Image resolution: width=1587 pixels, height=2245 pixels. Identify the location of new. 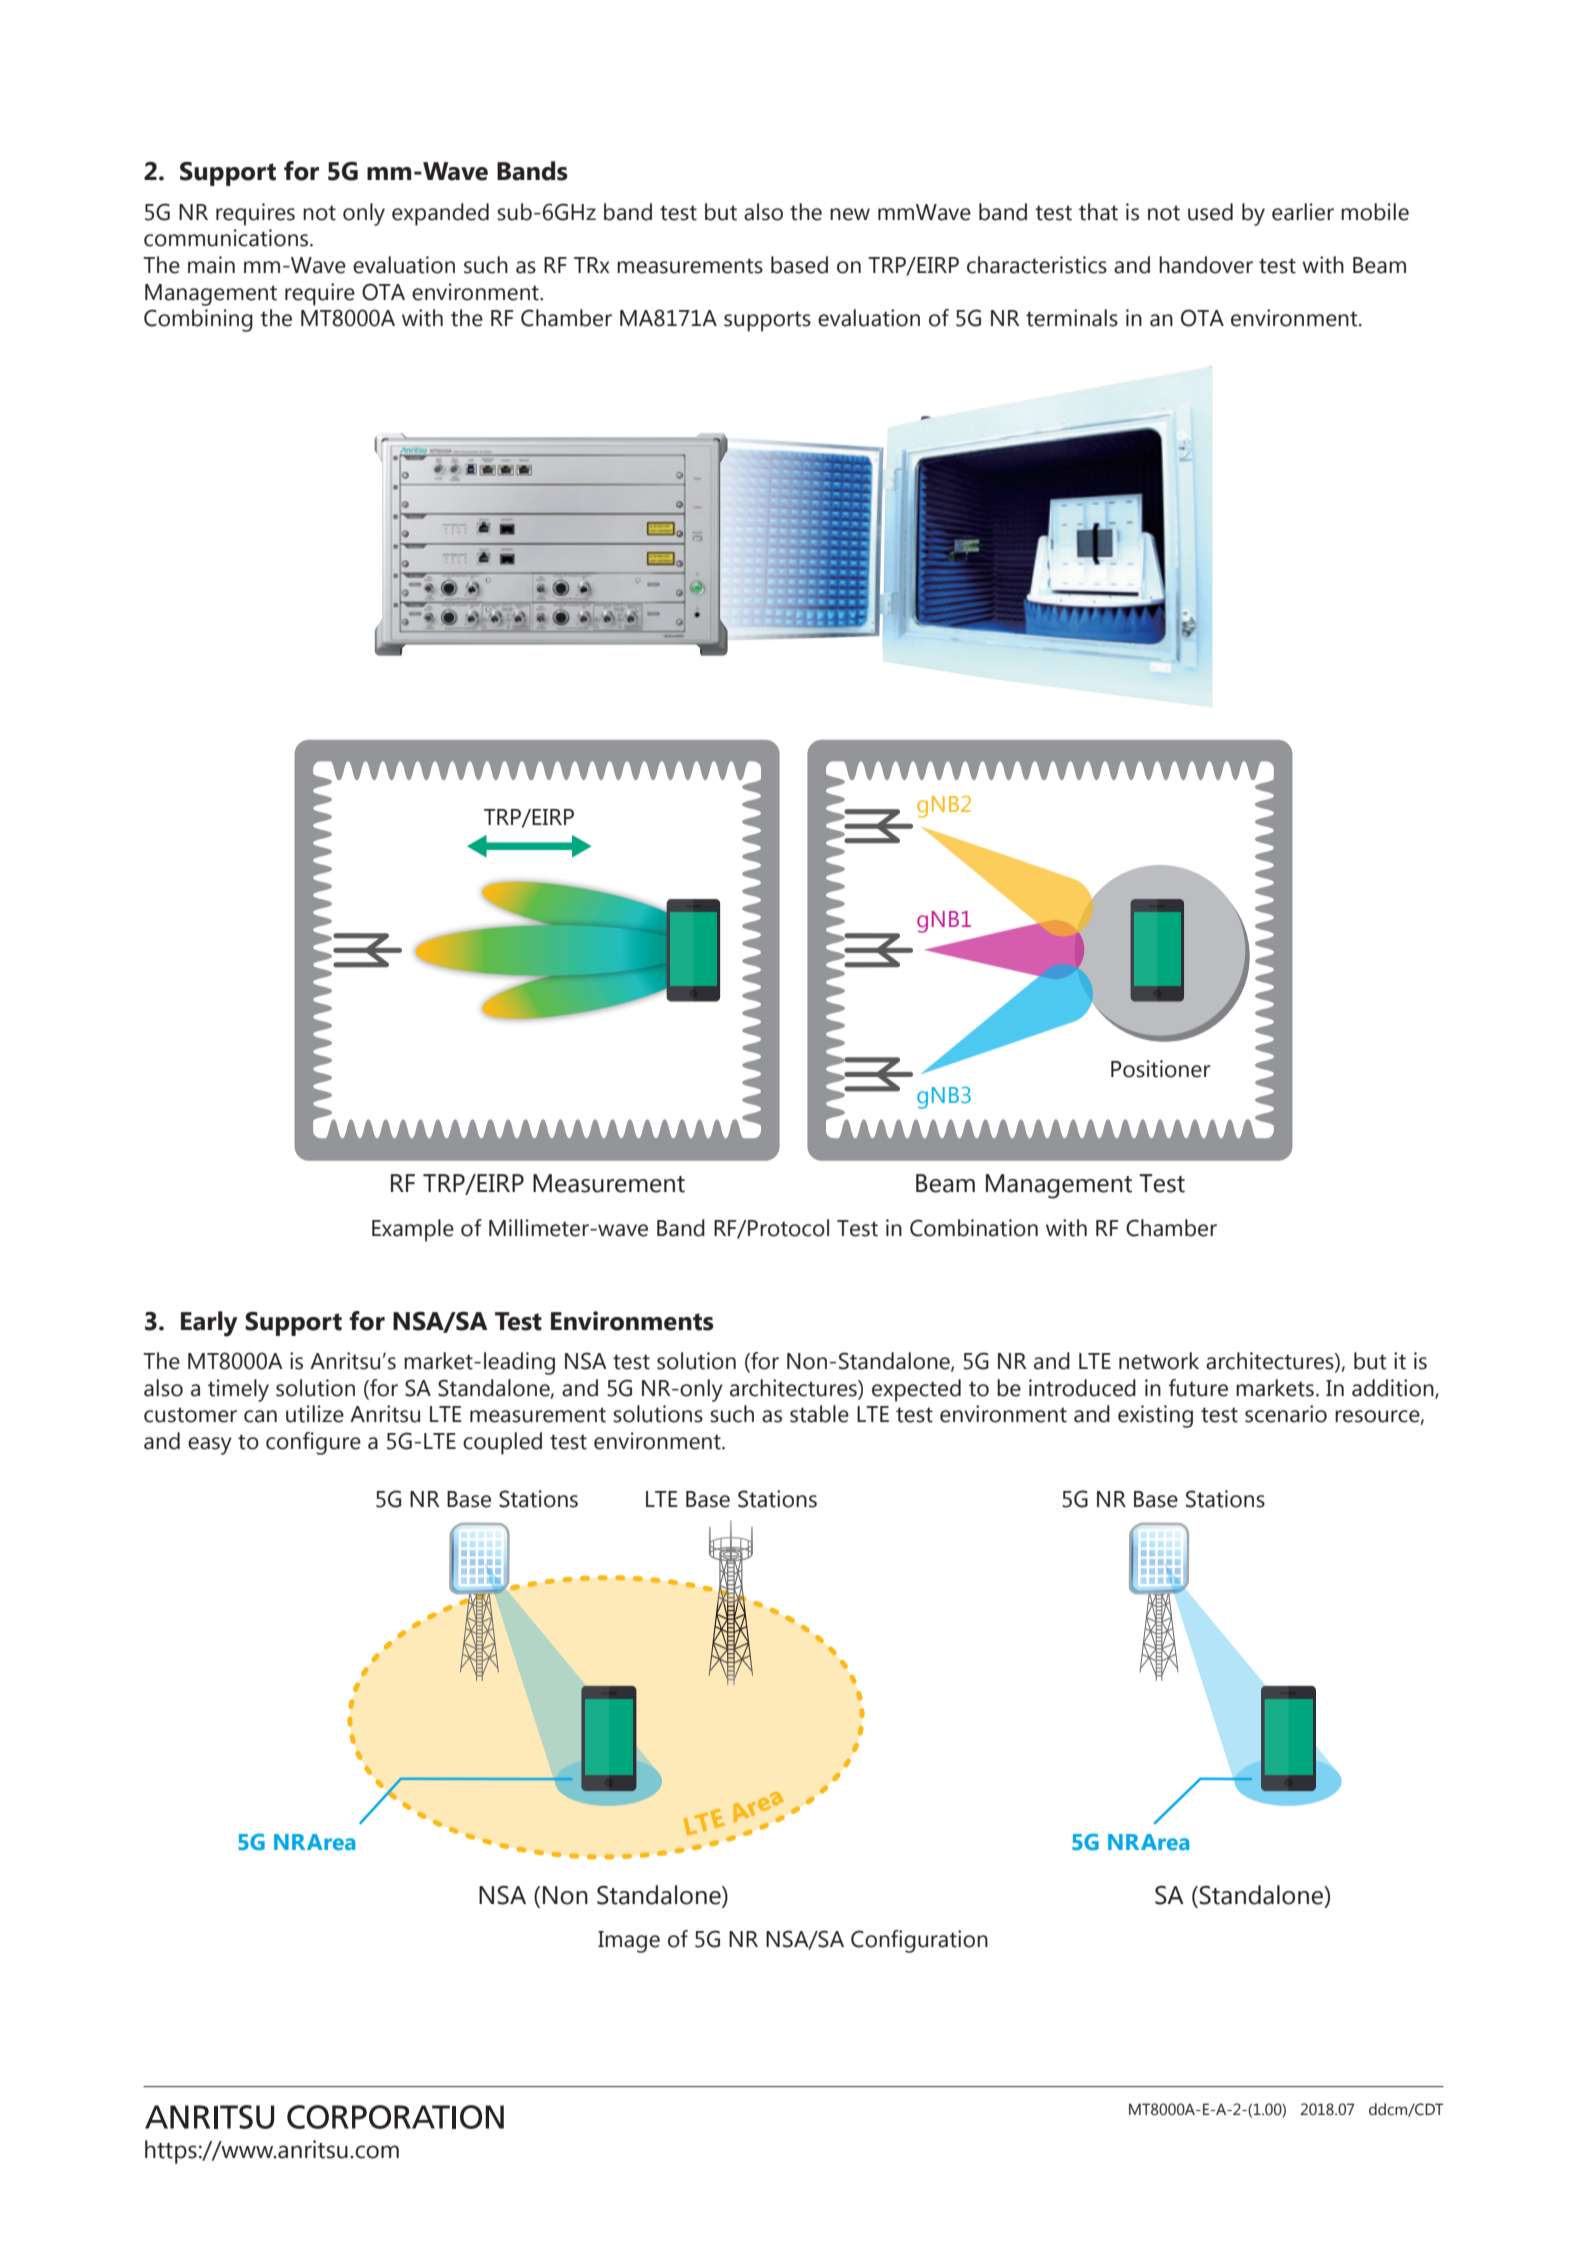
(850, 214).
